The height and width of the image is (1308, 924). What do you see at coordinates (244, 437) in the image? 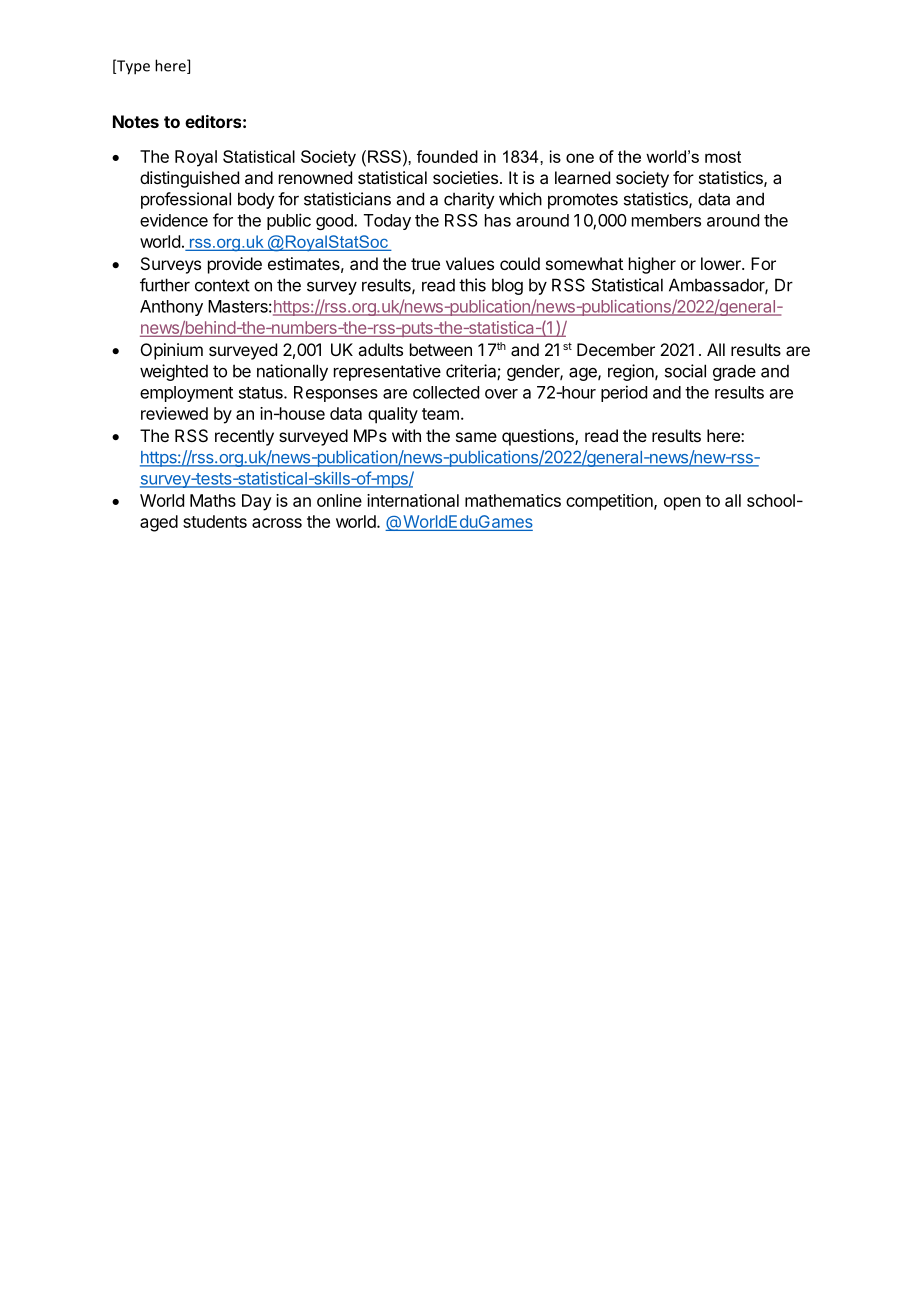
I see `recently` at bounding box center [244, 437].
